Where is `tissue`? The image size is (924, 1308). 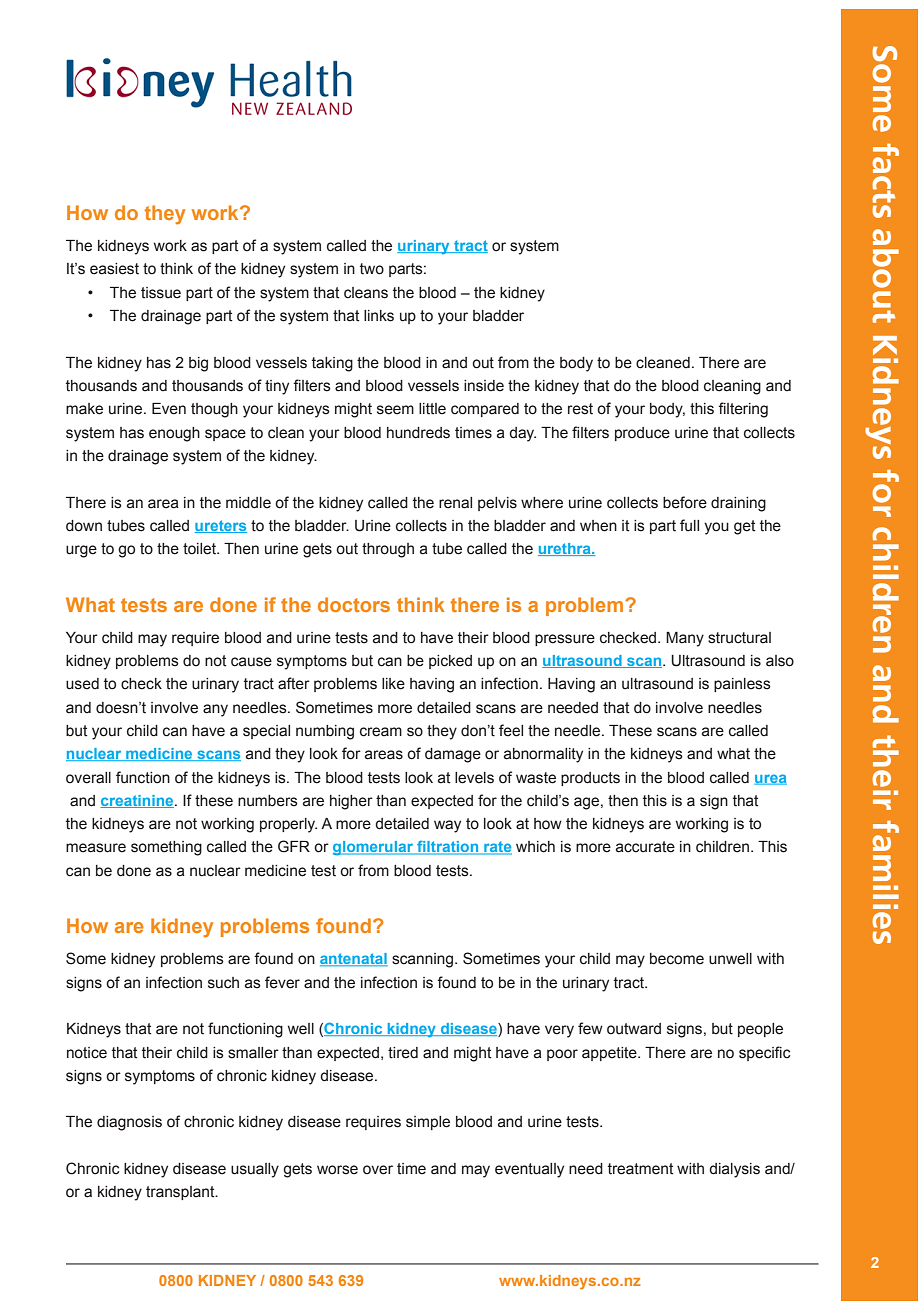 tissue is located at coordinates (161, 293).
